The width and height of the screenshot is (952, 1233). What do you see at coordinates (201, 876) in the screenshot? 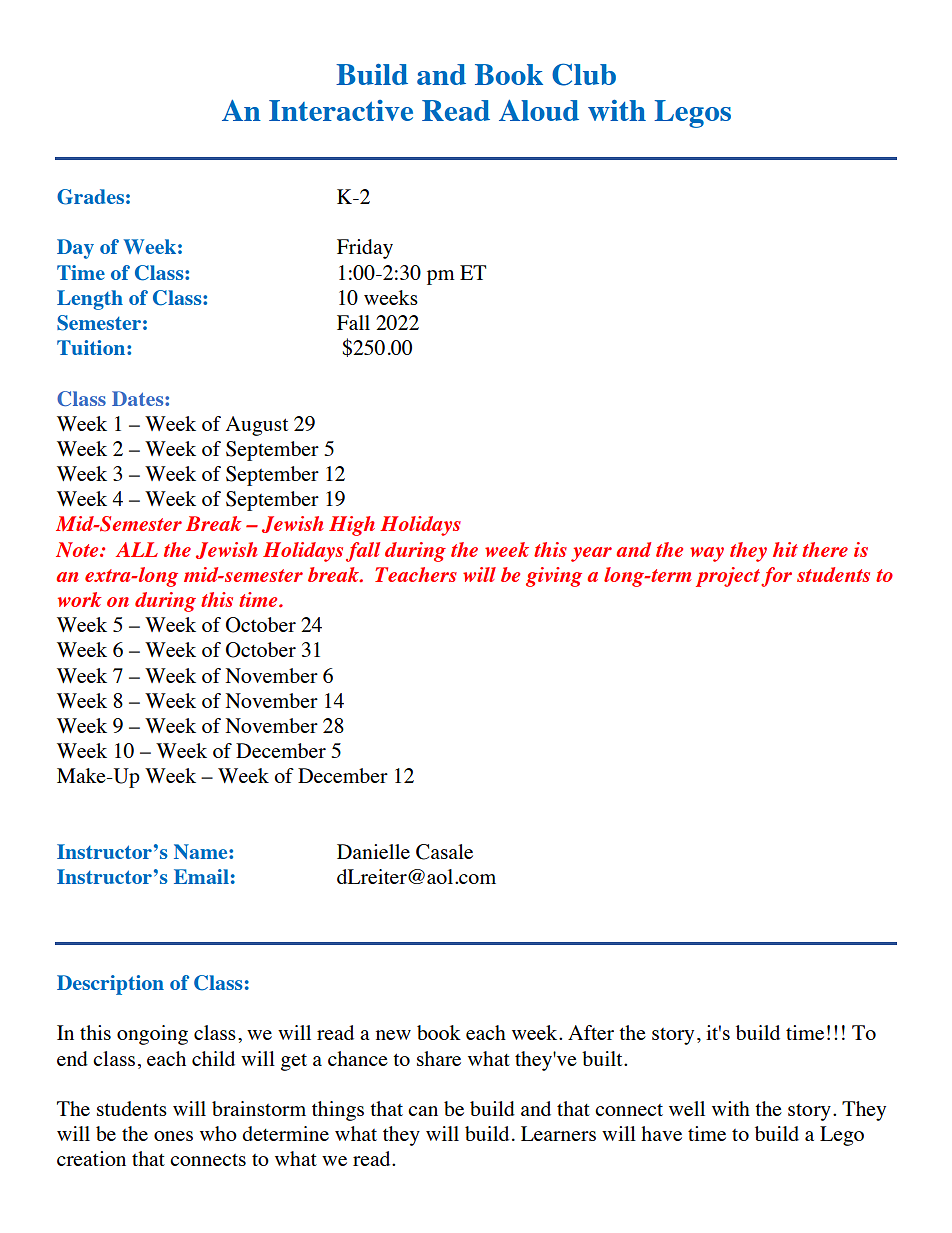
I see `Email` at bounding box center [201, 876].
